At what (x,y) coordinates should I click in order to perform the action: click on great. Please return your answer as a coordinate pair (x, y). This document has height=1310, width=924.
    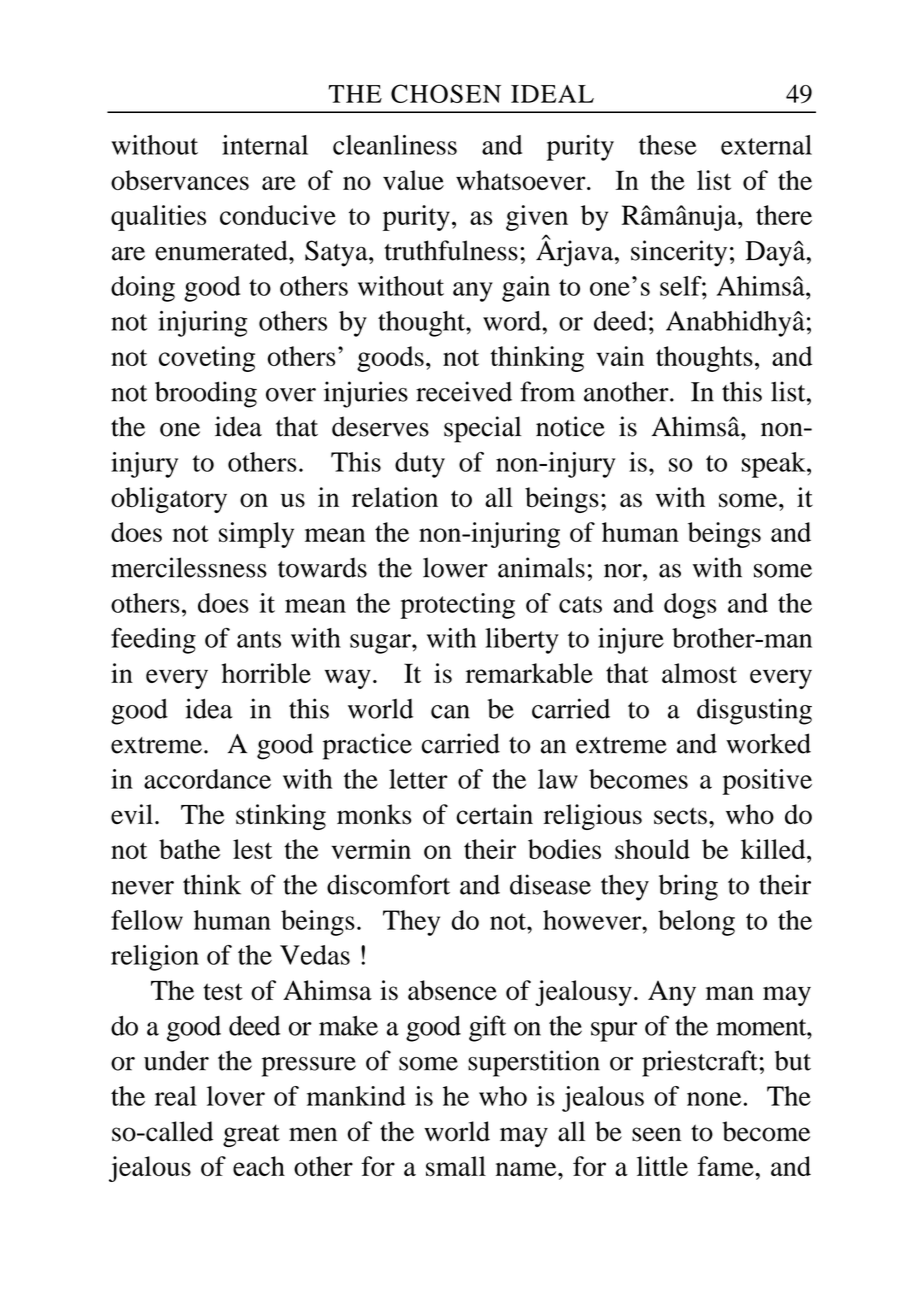
    Looking at the image, I should click on (251, 1136).
